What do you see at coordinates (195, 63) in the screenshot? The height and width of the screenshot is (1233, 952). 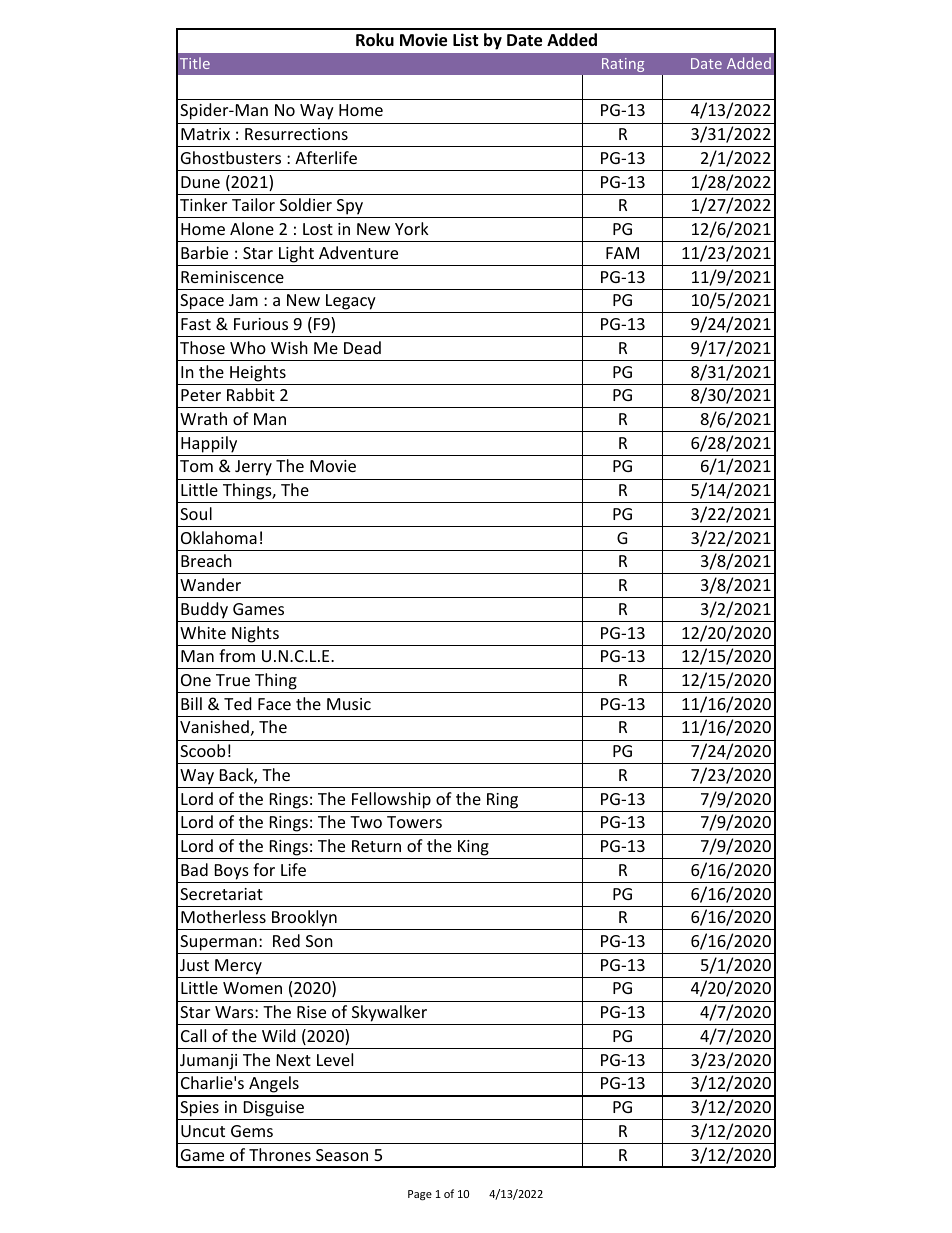 I see `Title` at bounding box center [195, 63].
